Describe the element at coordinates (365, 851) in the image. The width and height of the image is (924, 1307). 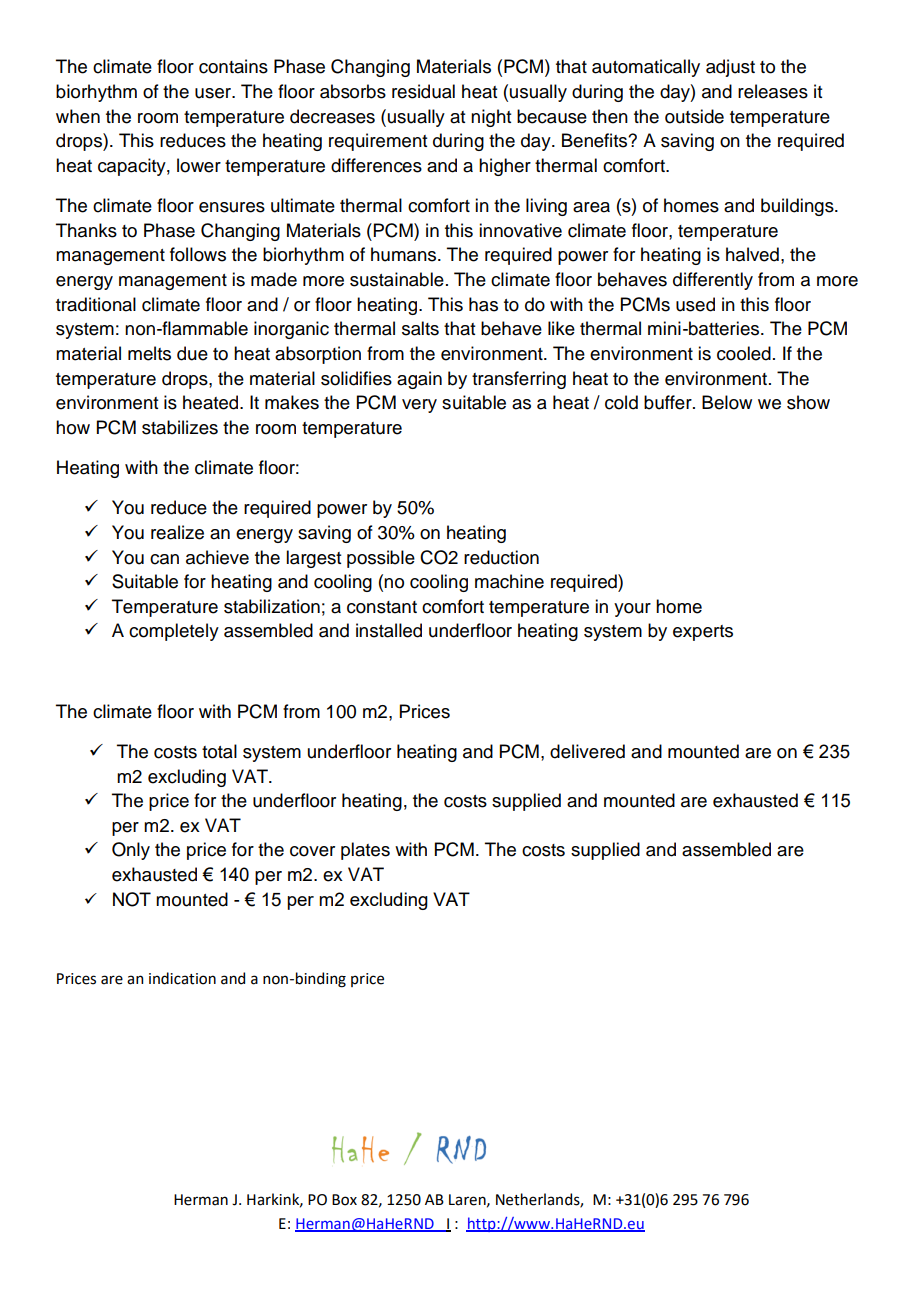
I see `plates` at that location.
